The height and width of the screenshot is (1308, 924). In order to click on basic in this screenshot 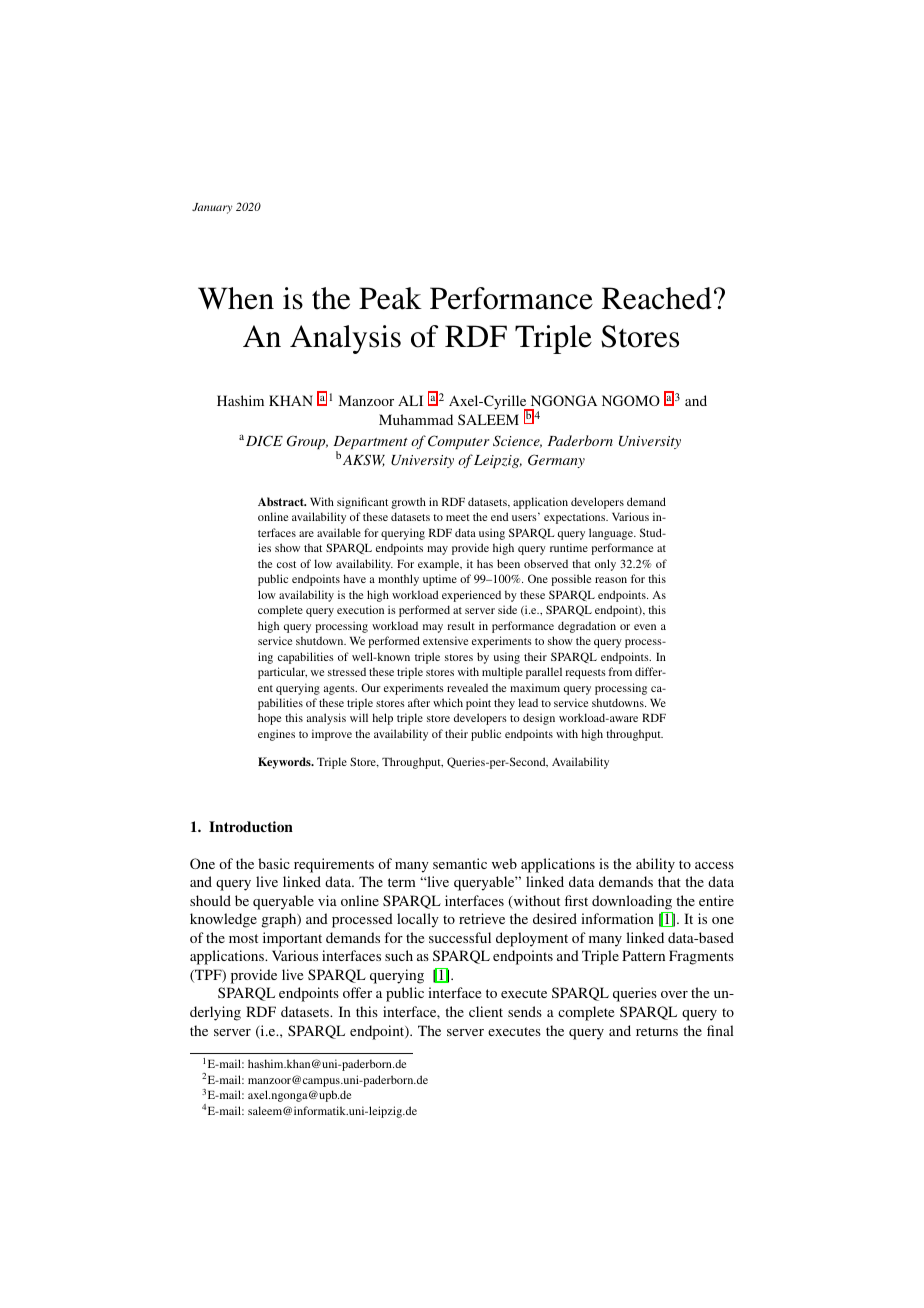, I will do `click(274, 863)`.
